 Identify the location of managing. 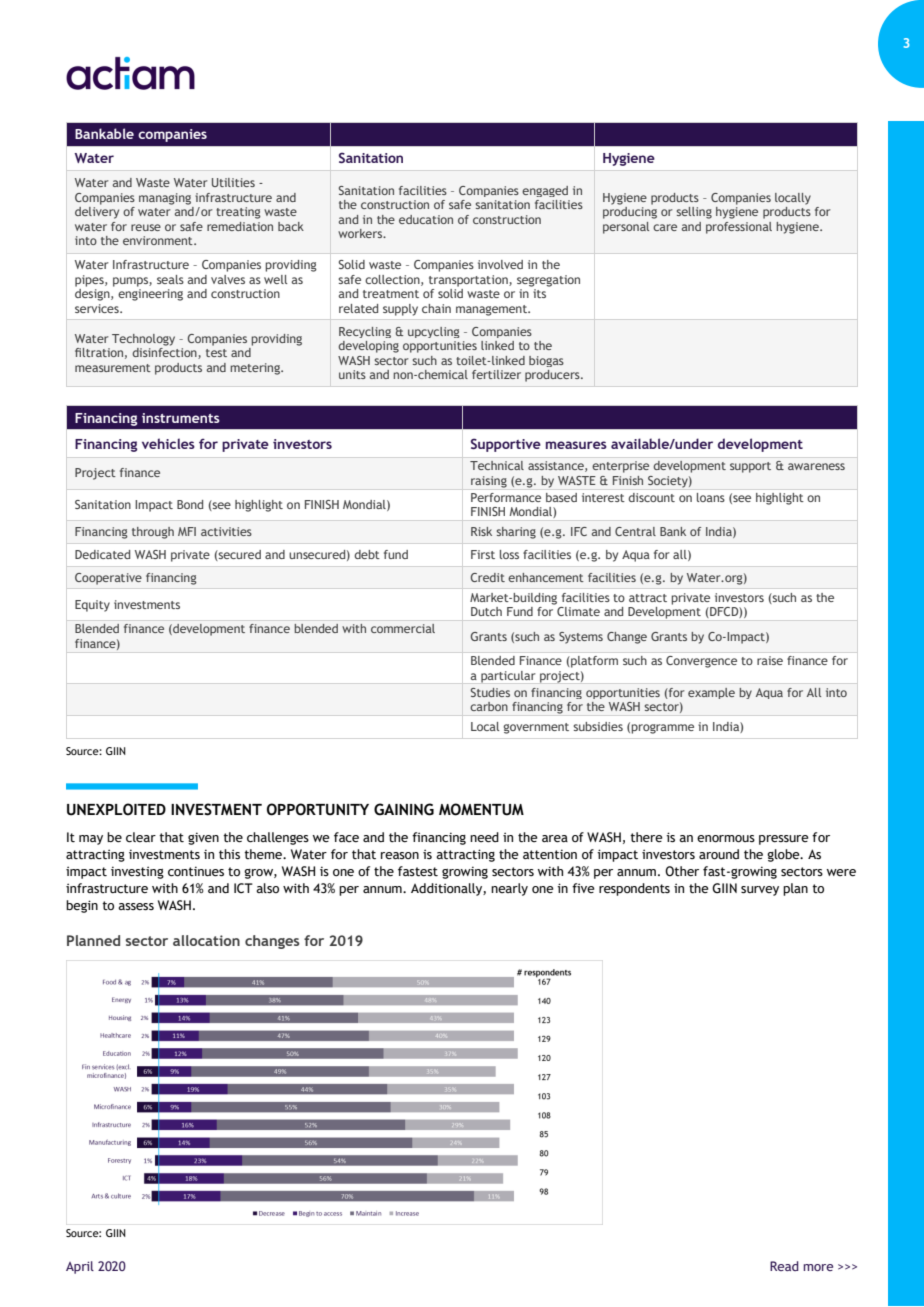
(165, 199).
